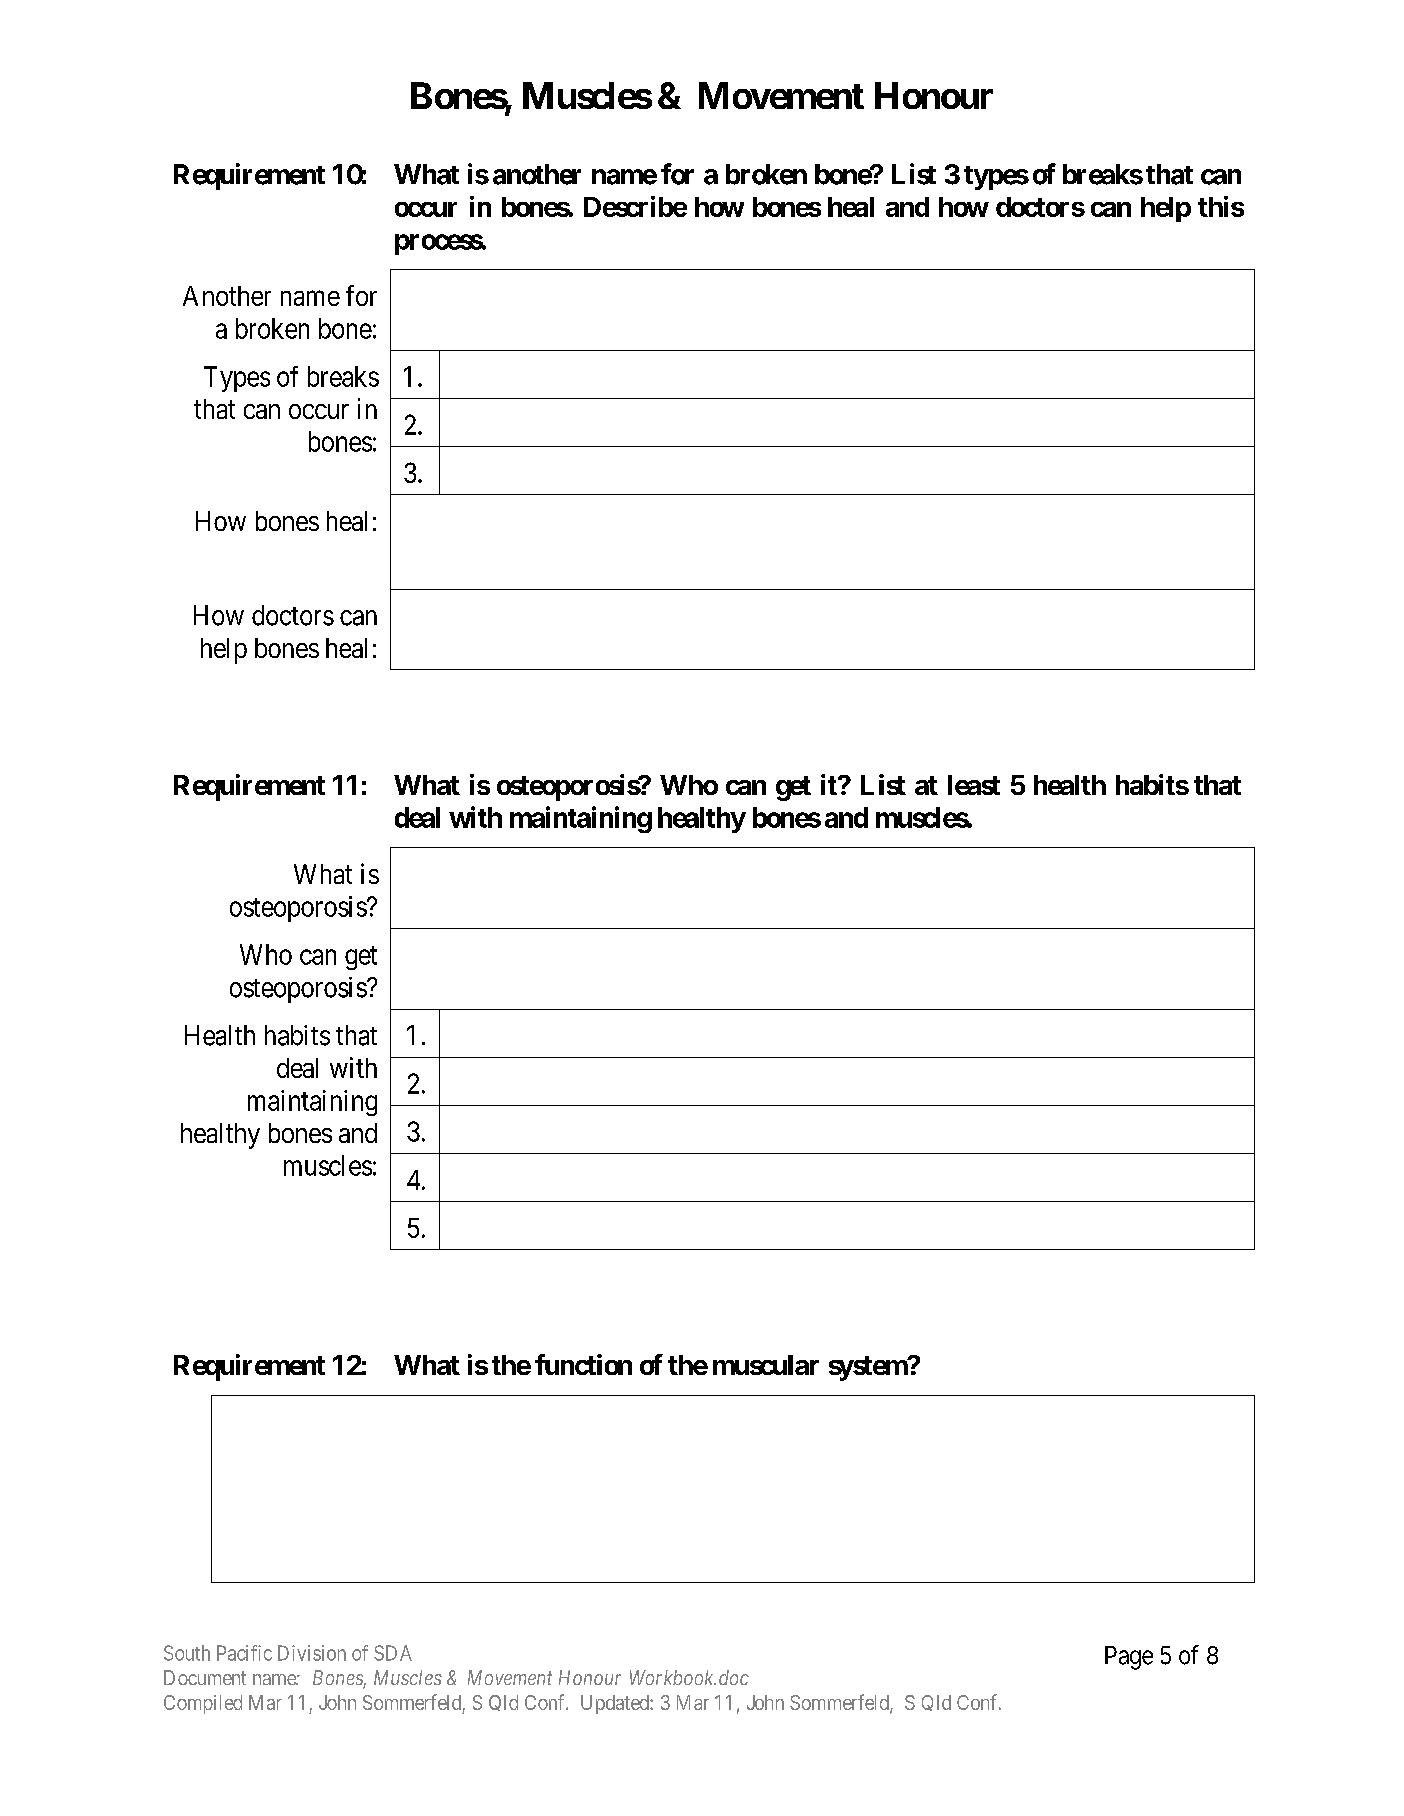 This document has width=1404, height=1816. I want to click on system, so click(869, 1368).
